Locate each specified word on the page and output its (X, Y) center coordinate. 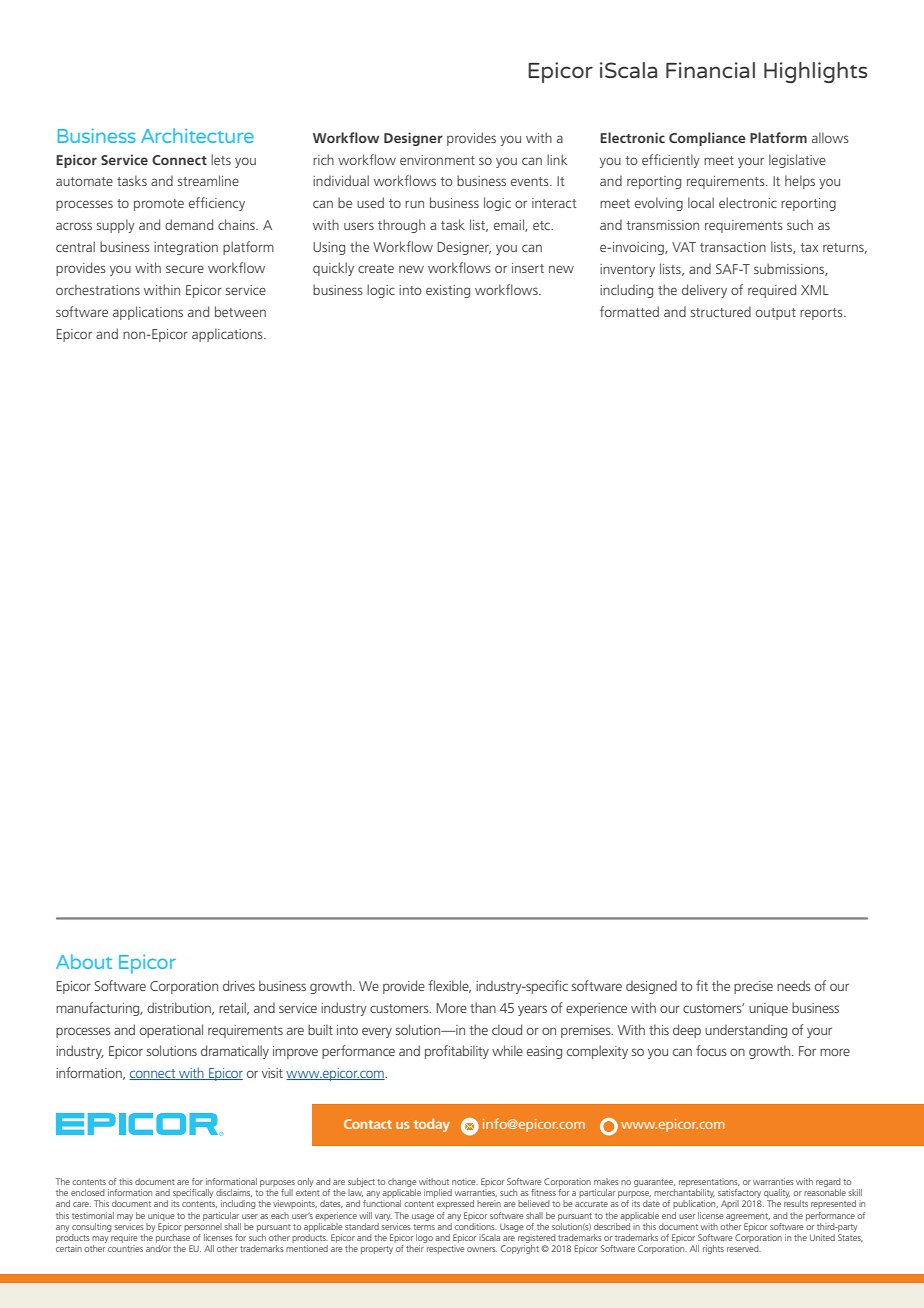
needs (794, 985)
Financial (710, 70)
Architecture (197, 135)
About (84, 961)
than (483, 1007)
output (776, 314)
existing (448, 291)
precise (753, 987)
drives (239, 985)
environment (437, 160)
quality (777, 1195)
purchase (173, 1238)
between (240, 311)
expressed (455, 1204)
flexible (449, 986)
